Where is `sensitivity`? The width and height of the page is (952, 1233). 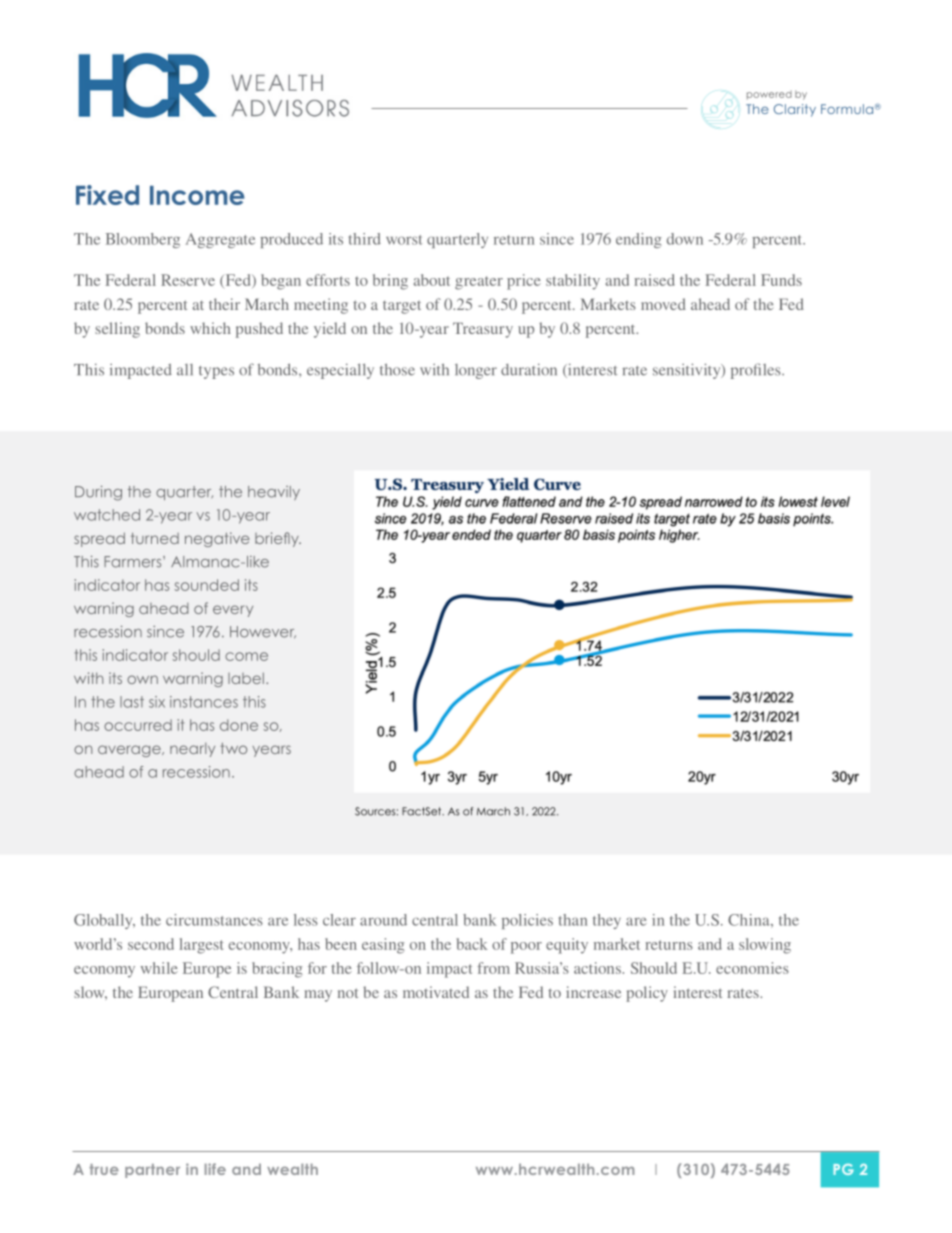
sensitivity is located at coordinates (688, 371).
